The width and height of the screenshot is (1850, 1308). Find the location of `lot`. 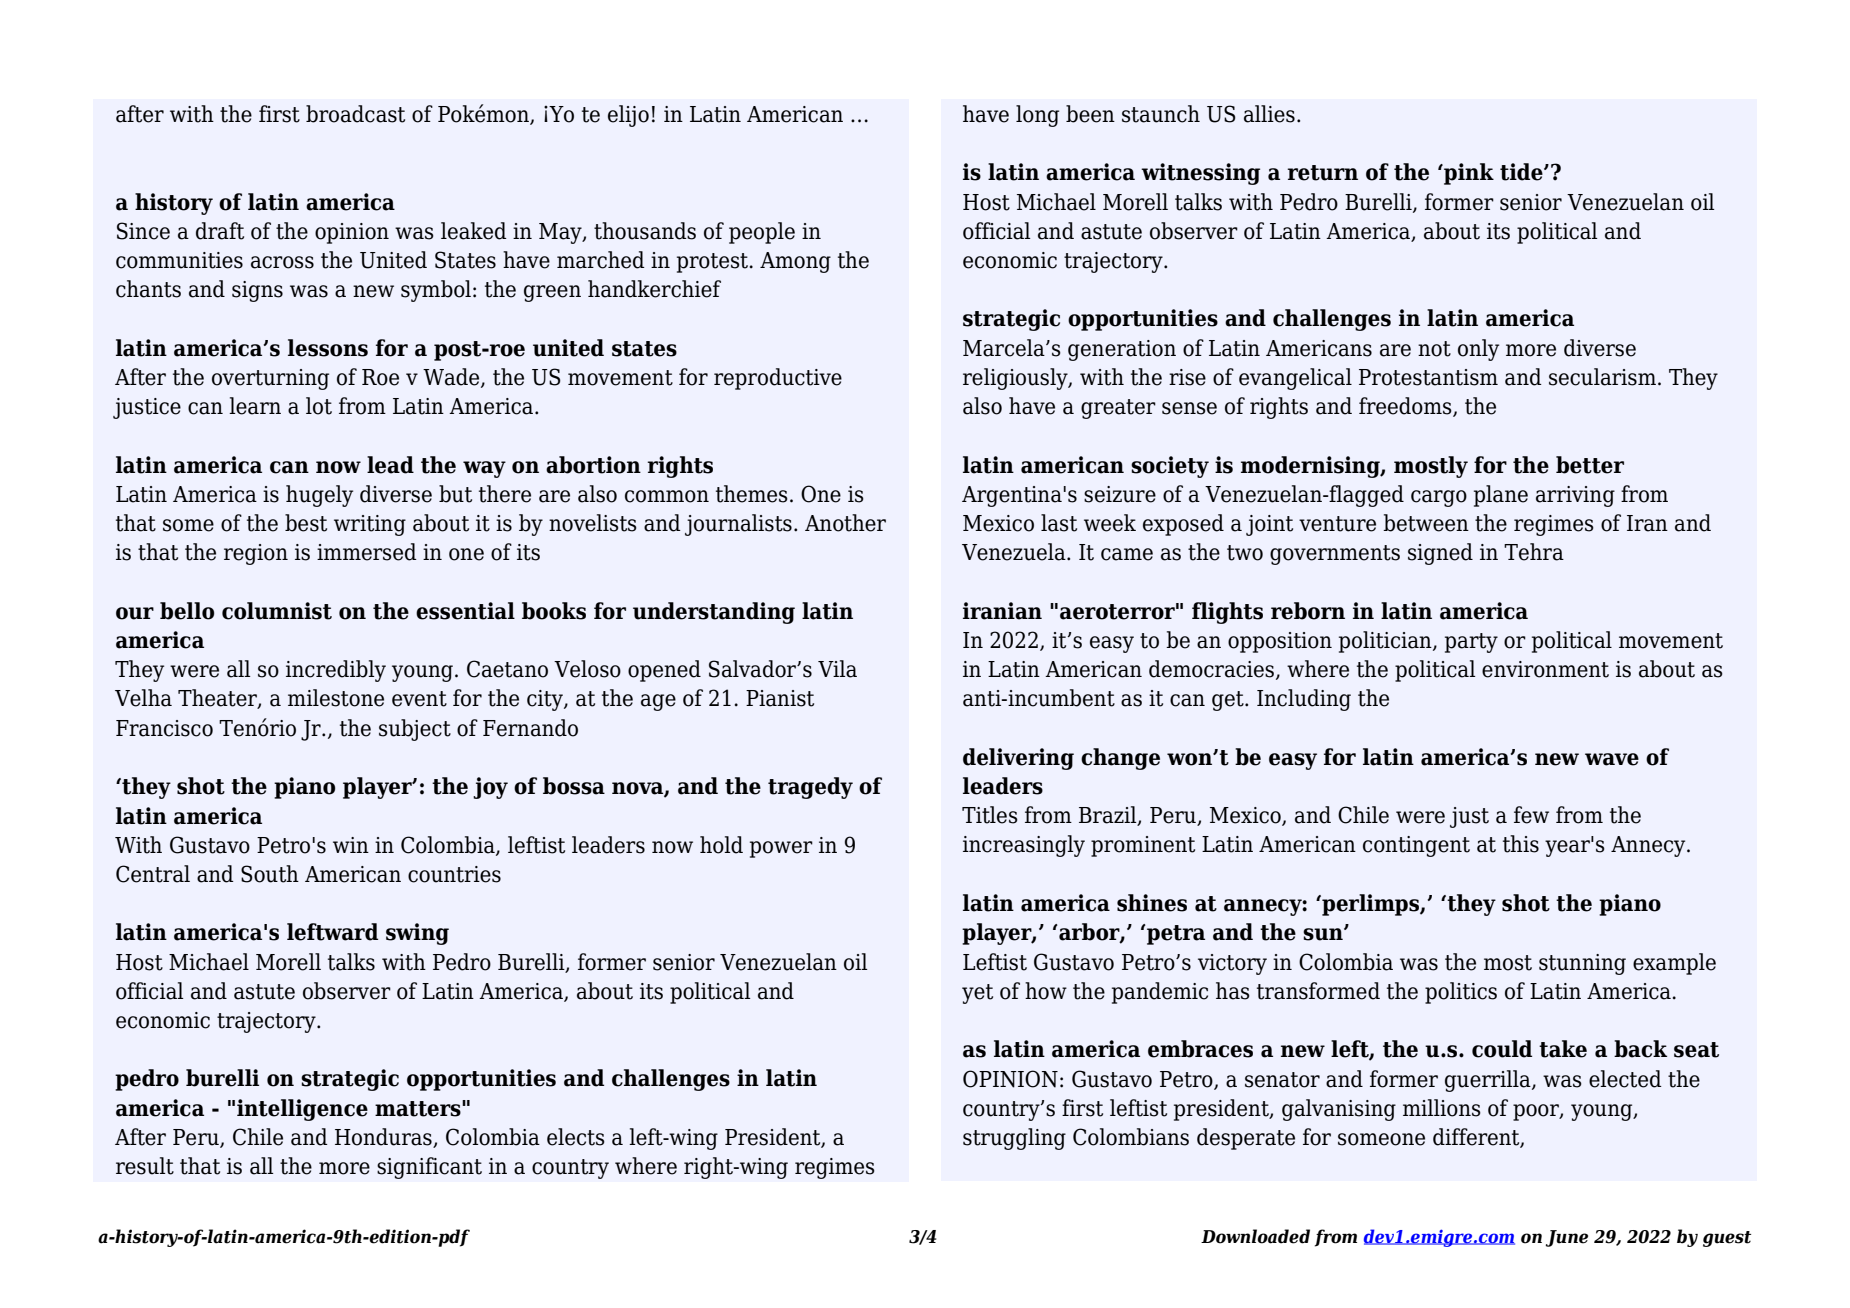

lot is located at coordinates (319, 406).
